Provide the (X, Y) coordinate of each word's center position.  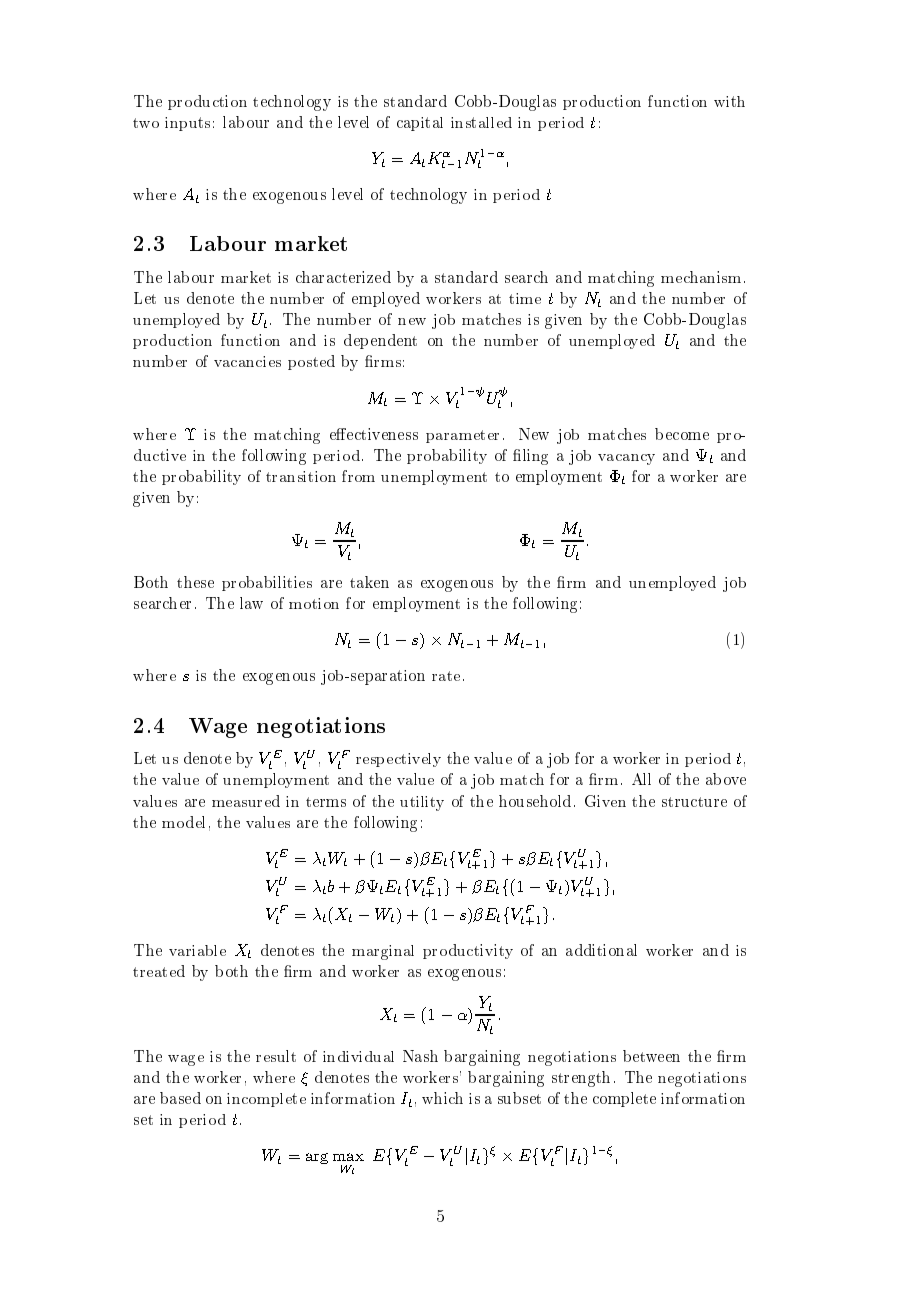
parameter (462, 436)
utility (422, 803)
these (195, 582)
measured (246, 801)
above (726, 779)
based (180, 1098)
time (525, 298)
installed (481, 122)
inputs (187, 124)
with (729, 101)
